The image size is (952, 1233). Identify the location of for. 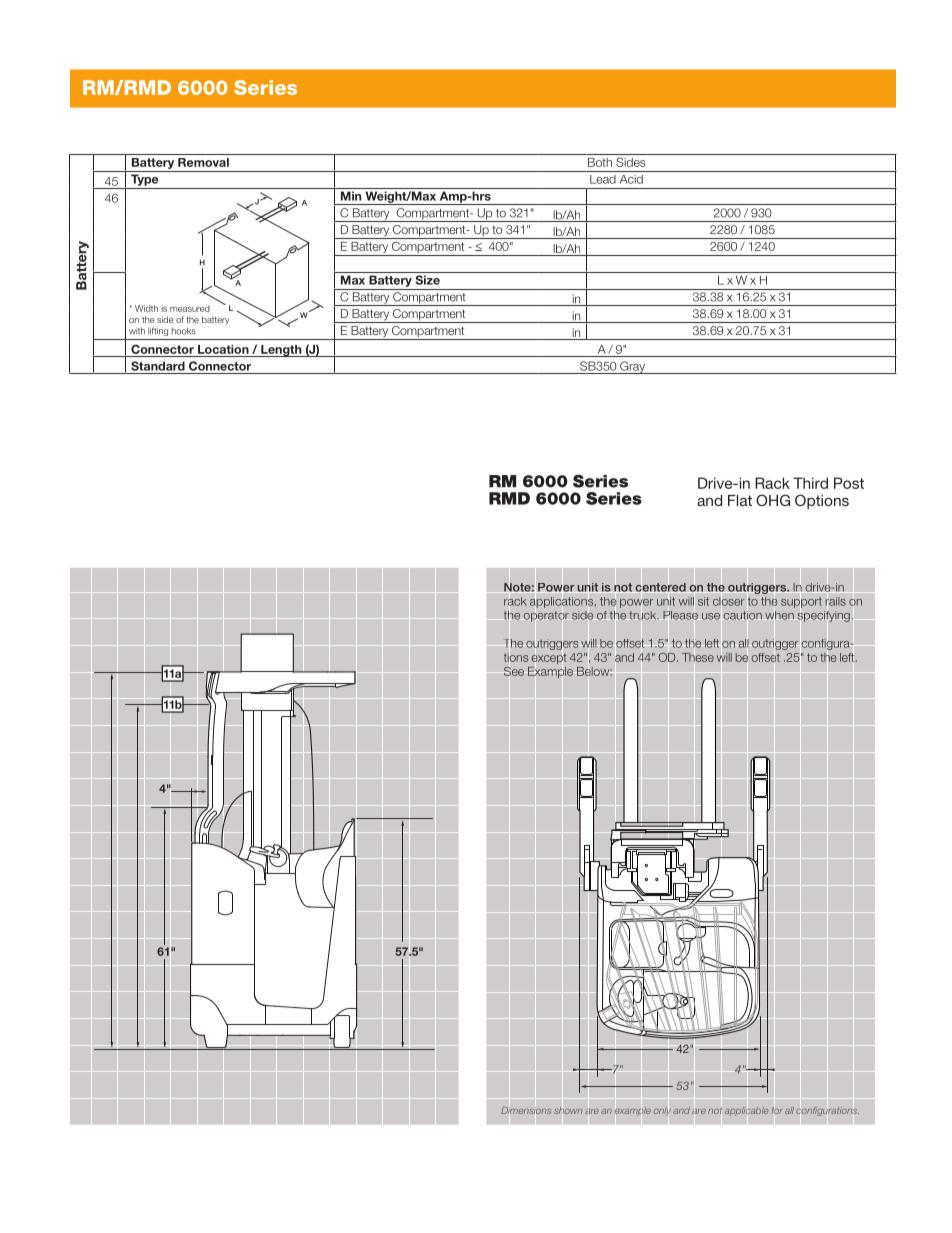
(776, 1110).
